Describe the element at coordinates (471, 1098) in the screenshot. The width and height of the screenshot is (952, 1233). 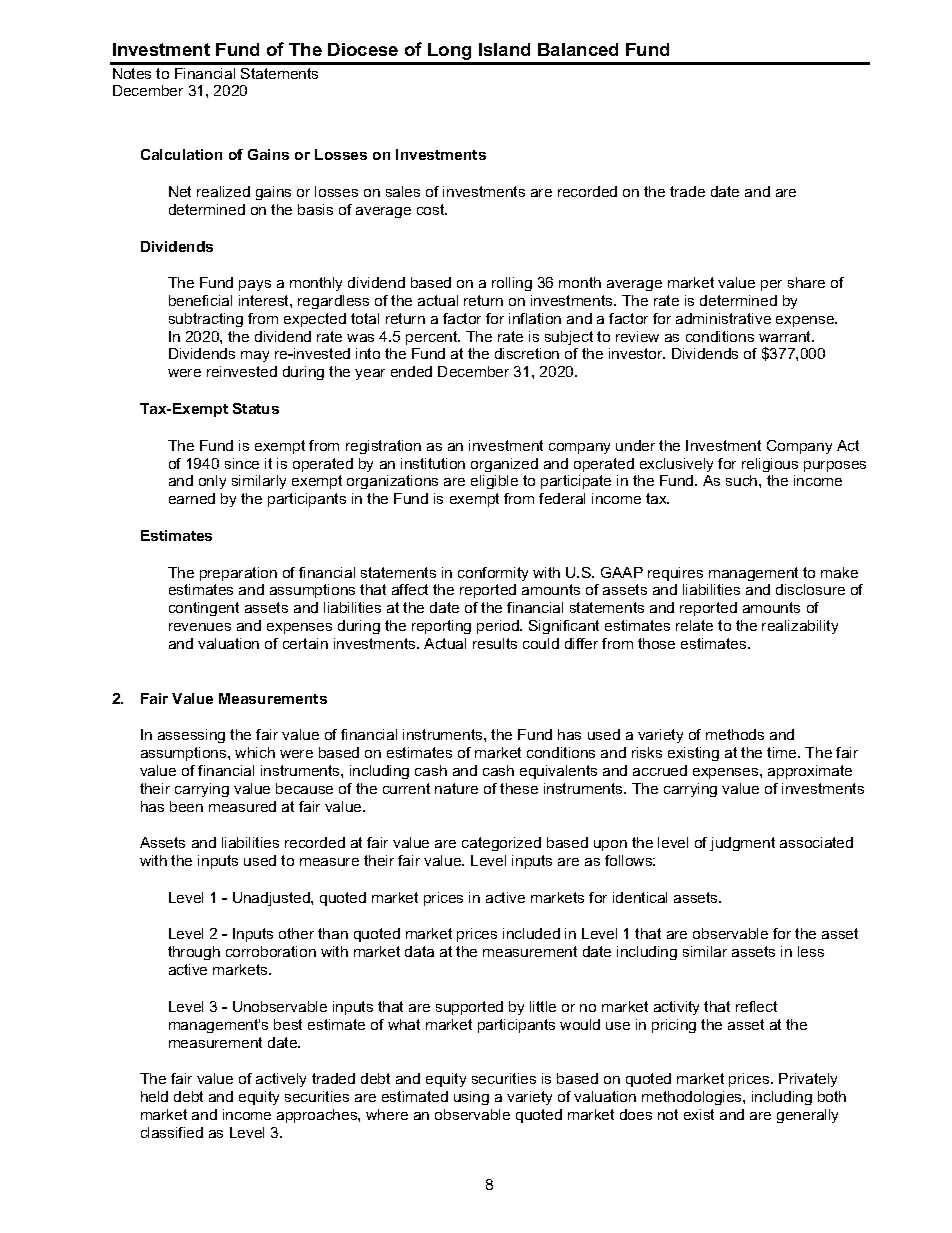
I see `using` at that location.
